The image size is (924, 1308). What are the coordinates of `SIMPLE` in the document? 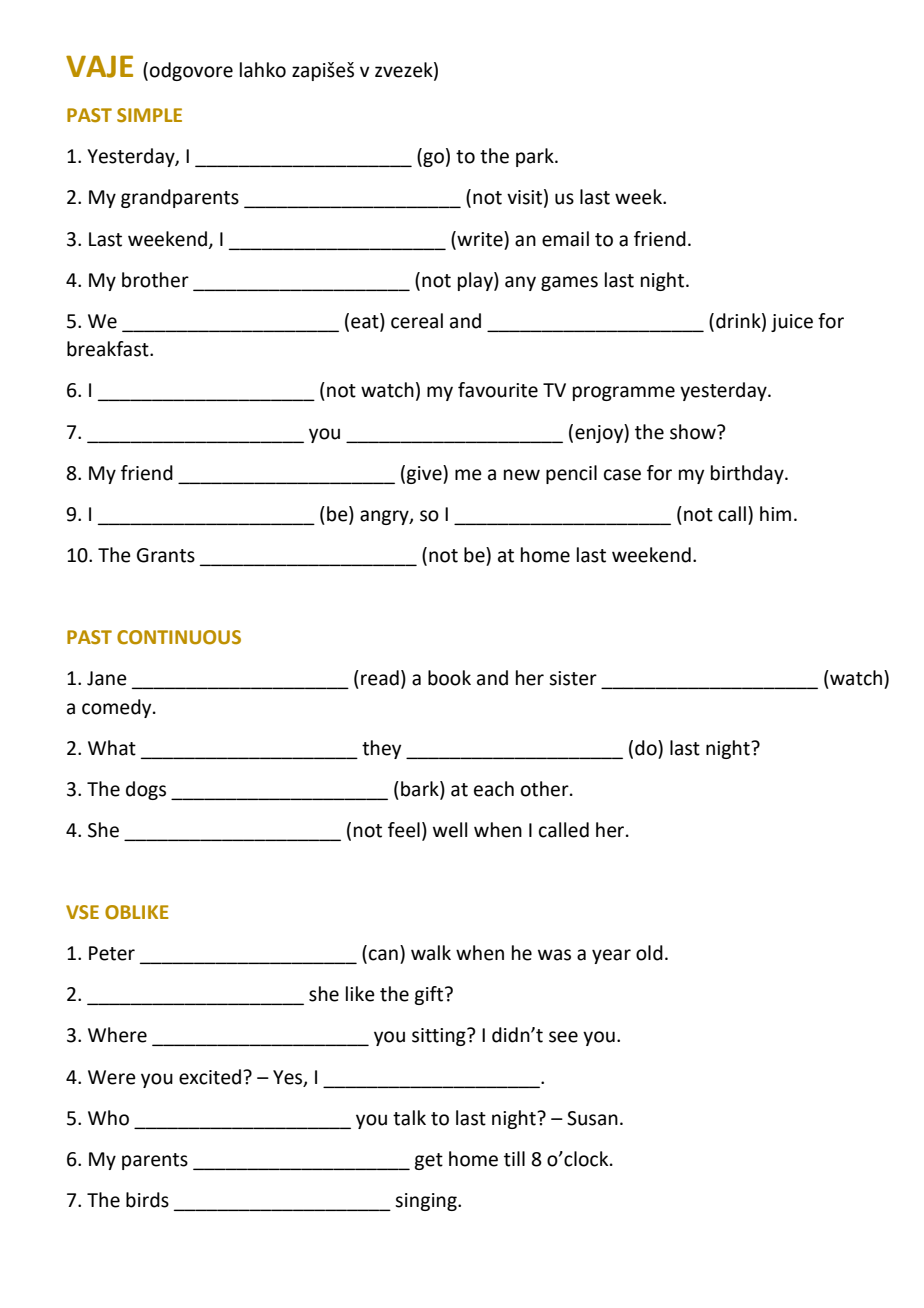 It's located at (149, 115).
